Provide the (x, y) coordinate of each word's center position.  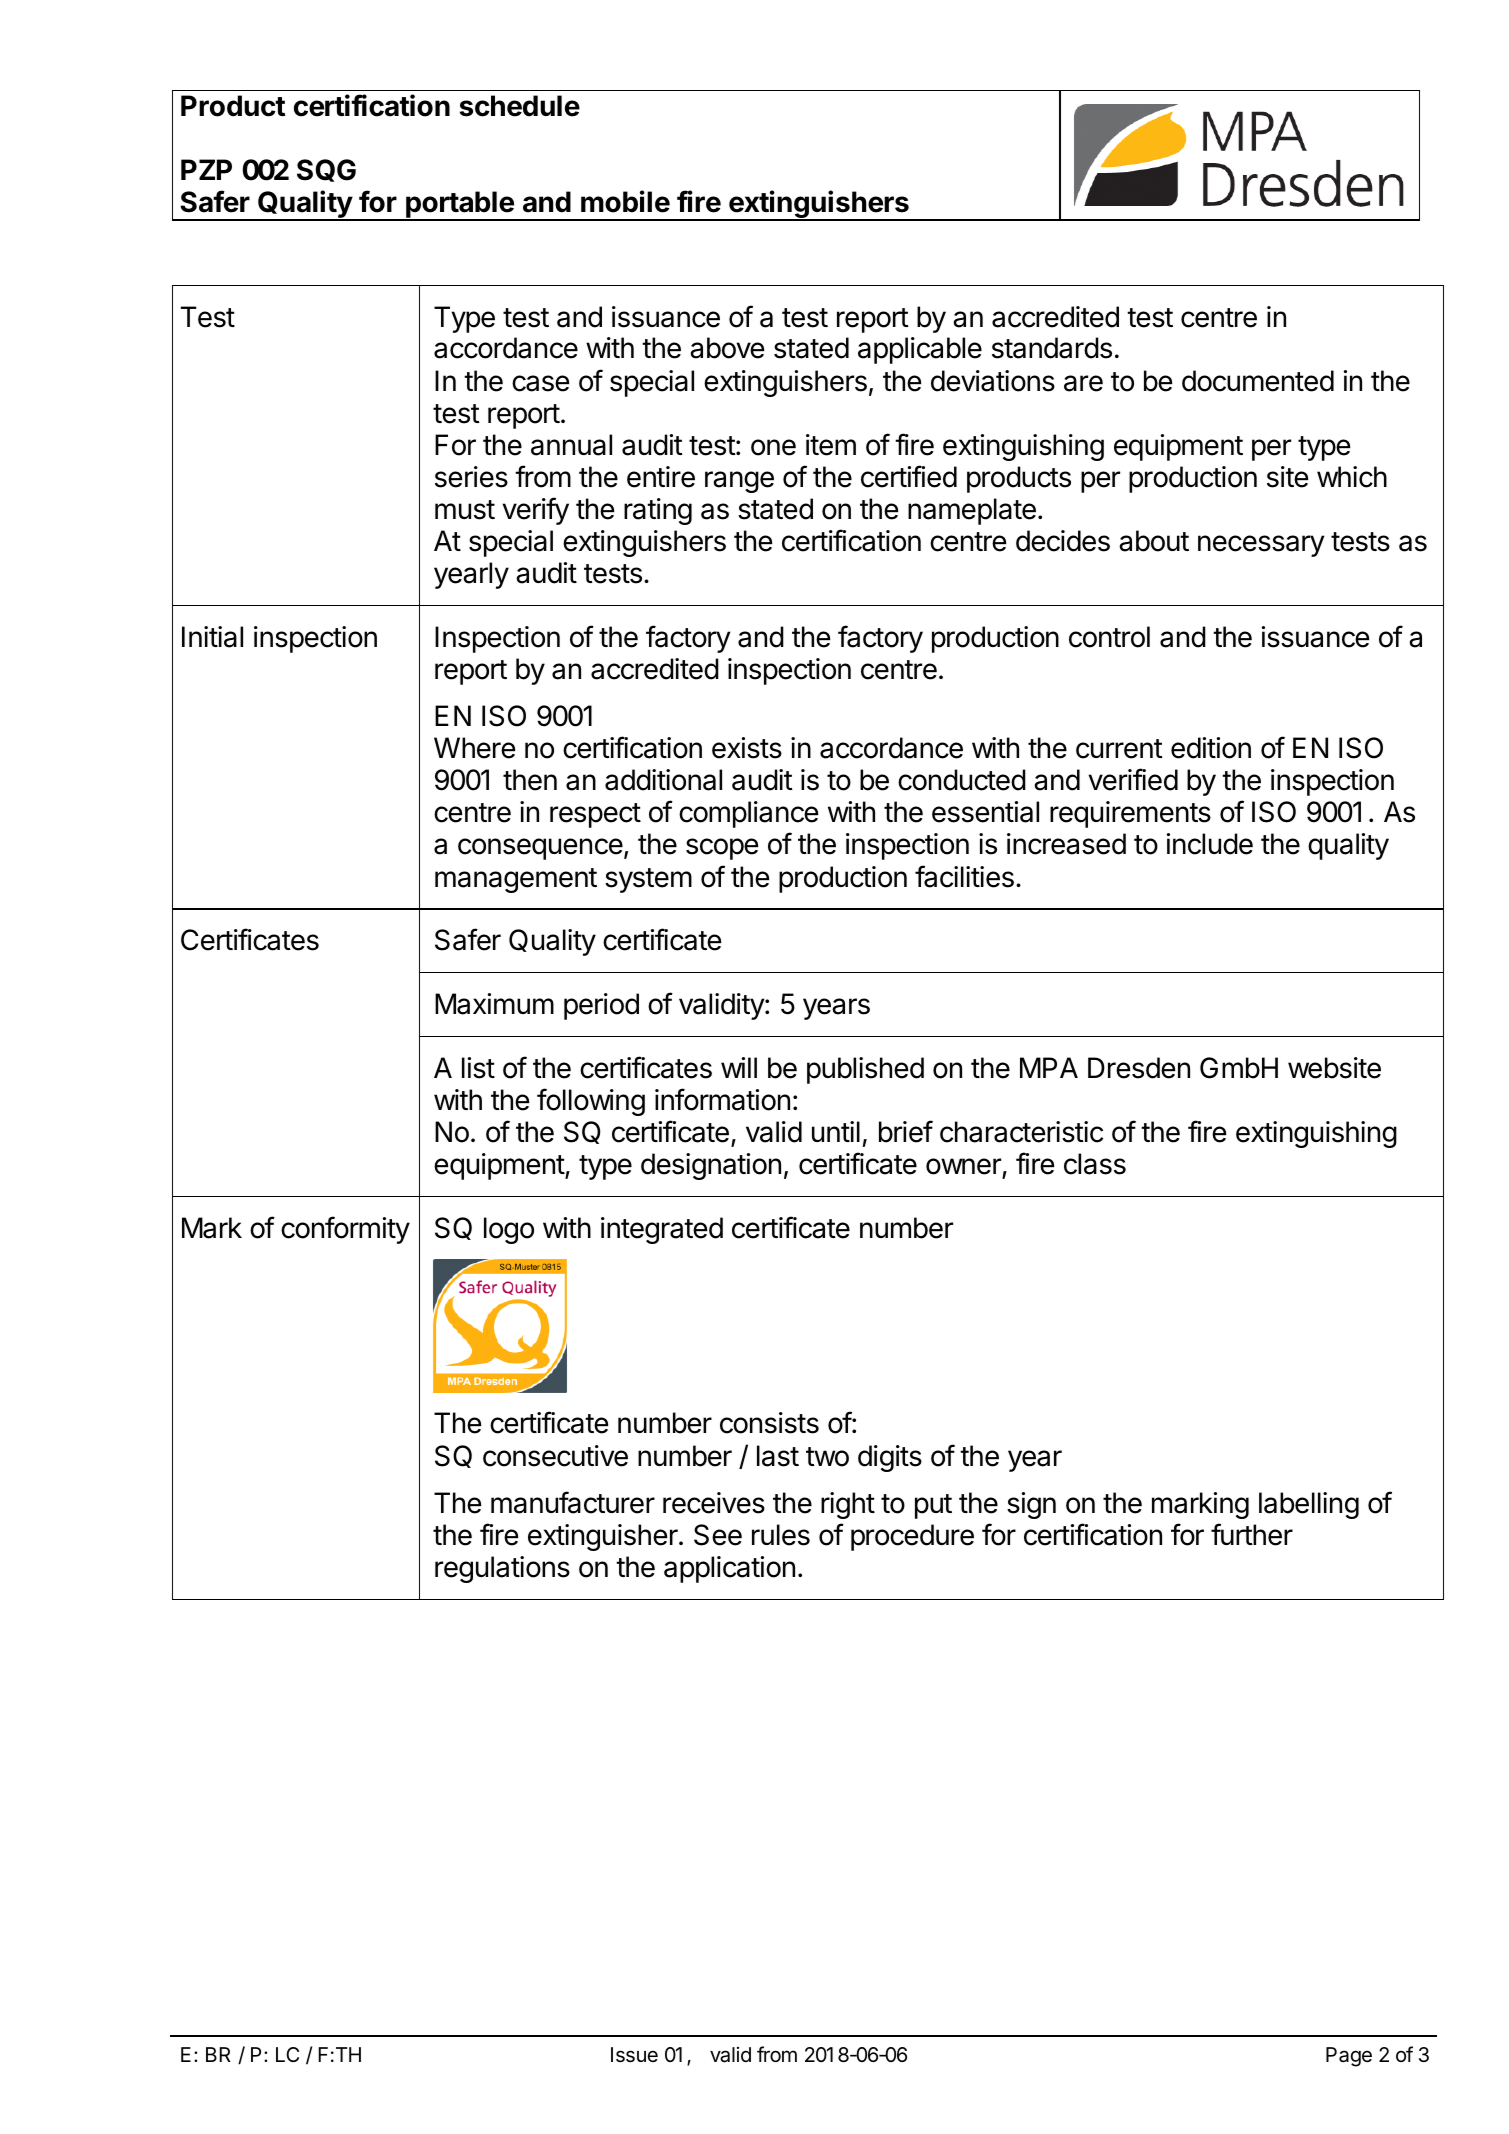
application (729, 1569)
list (478, 1068)
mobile (625, 201)
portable (460, 206)
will (739, 1067)
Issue (634, 2055)
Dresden (1139, 1068)
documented (1258, 381)
